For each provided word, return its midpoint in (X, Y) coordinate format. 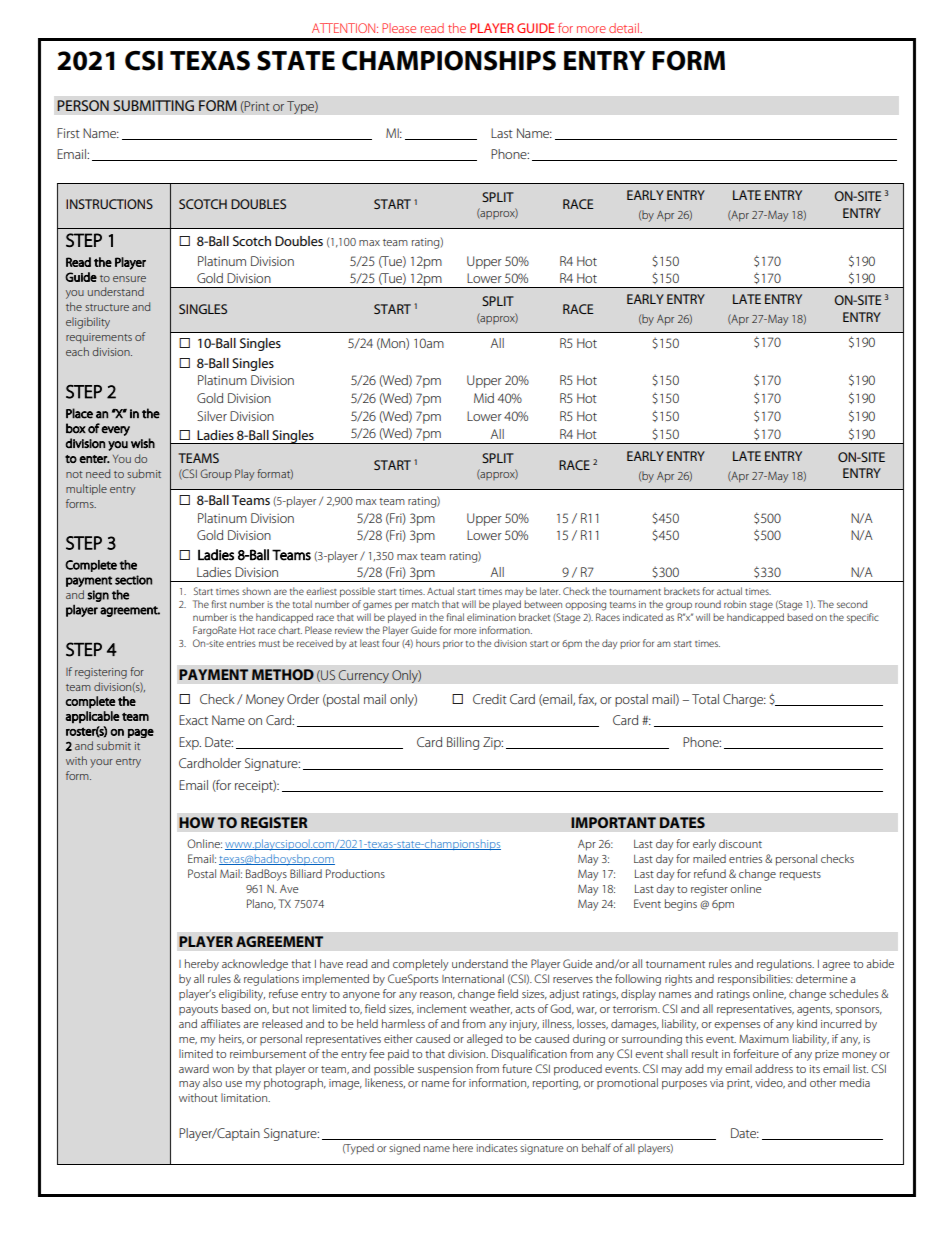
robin (735, 604)
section (133, 580)
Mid (484, 398)
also (212, 1082)
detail (625, 28)
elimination (491, 617)
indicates (497, 1148)
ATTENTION (345, 28)
